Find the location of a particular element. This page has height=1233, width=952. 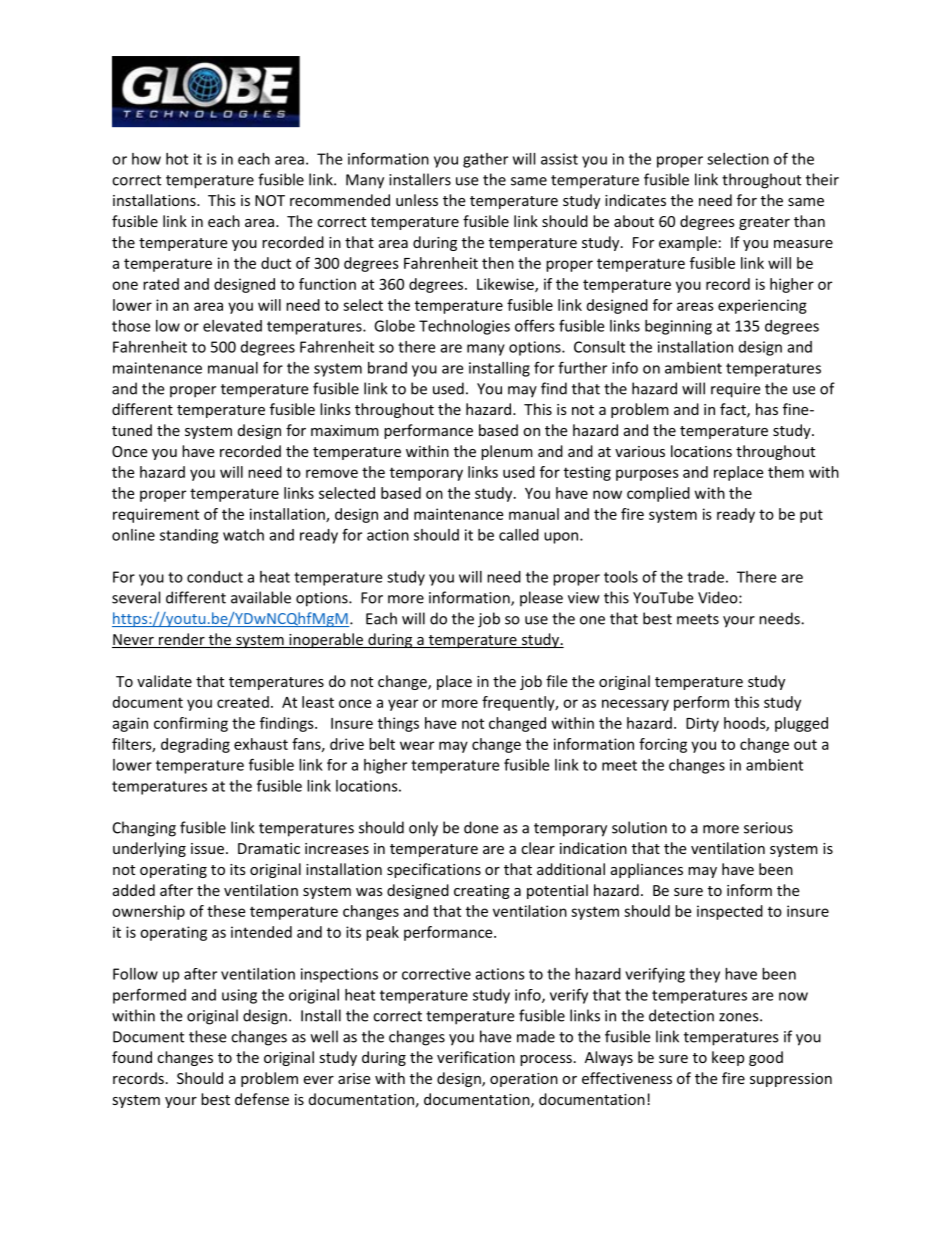

keep is located at coordinates (728, 1058).
